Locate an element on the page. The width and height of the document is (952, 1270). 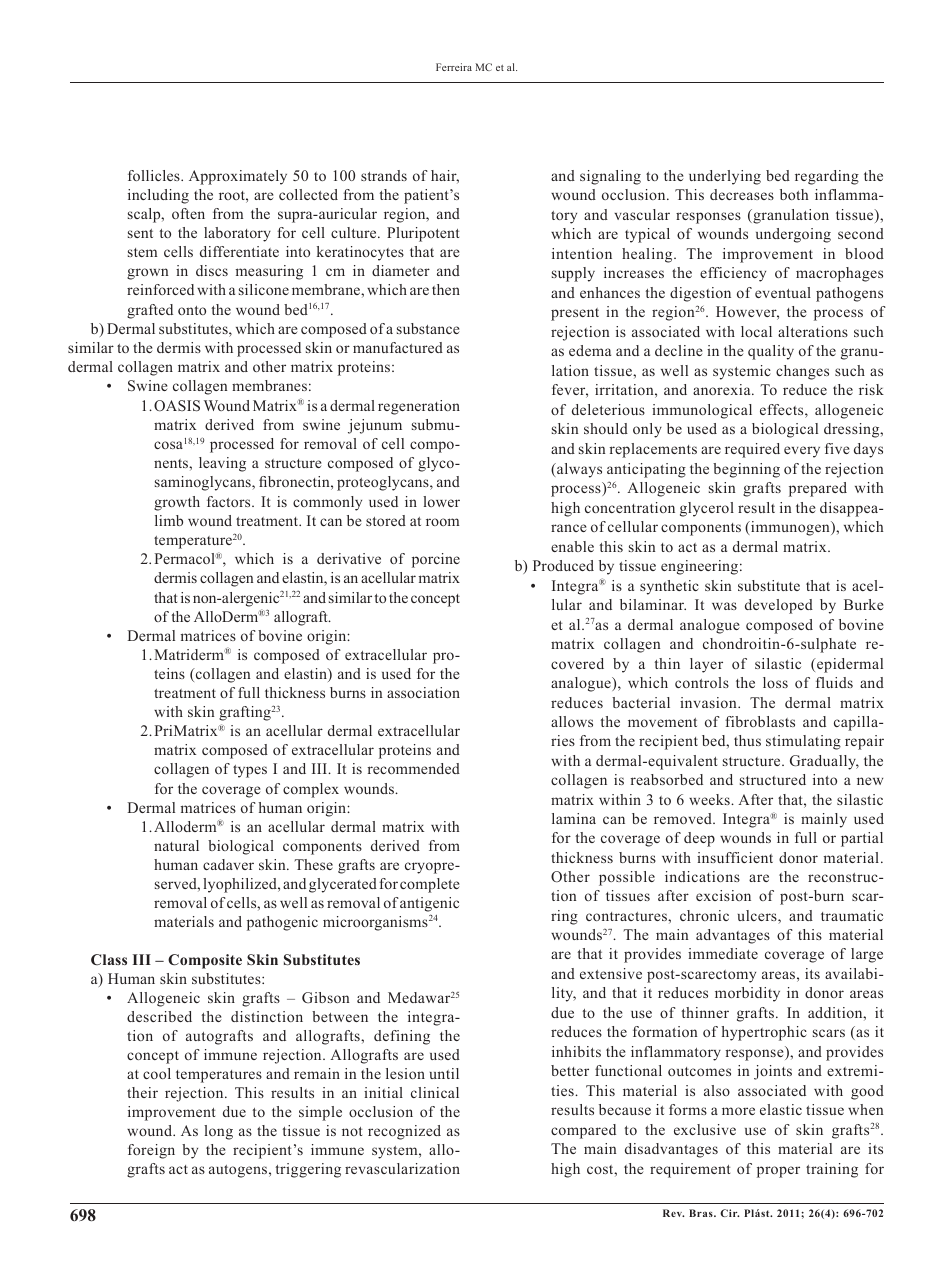
Ferreira is located at coordinates (454, 67).
